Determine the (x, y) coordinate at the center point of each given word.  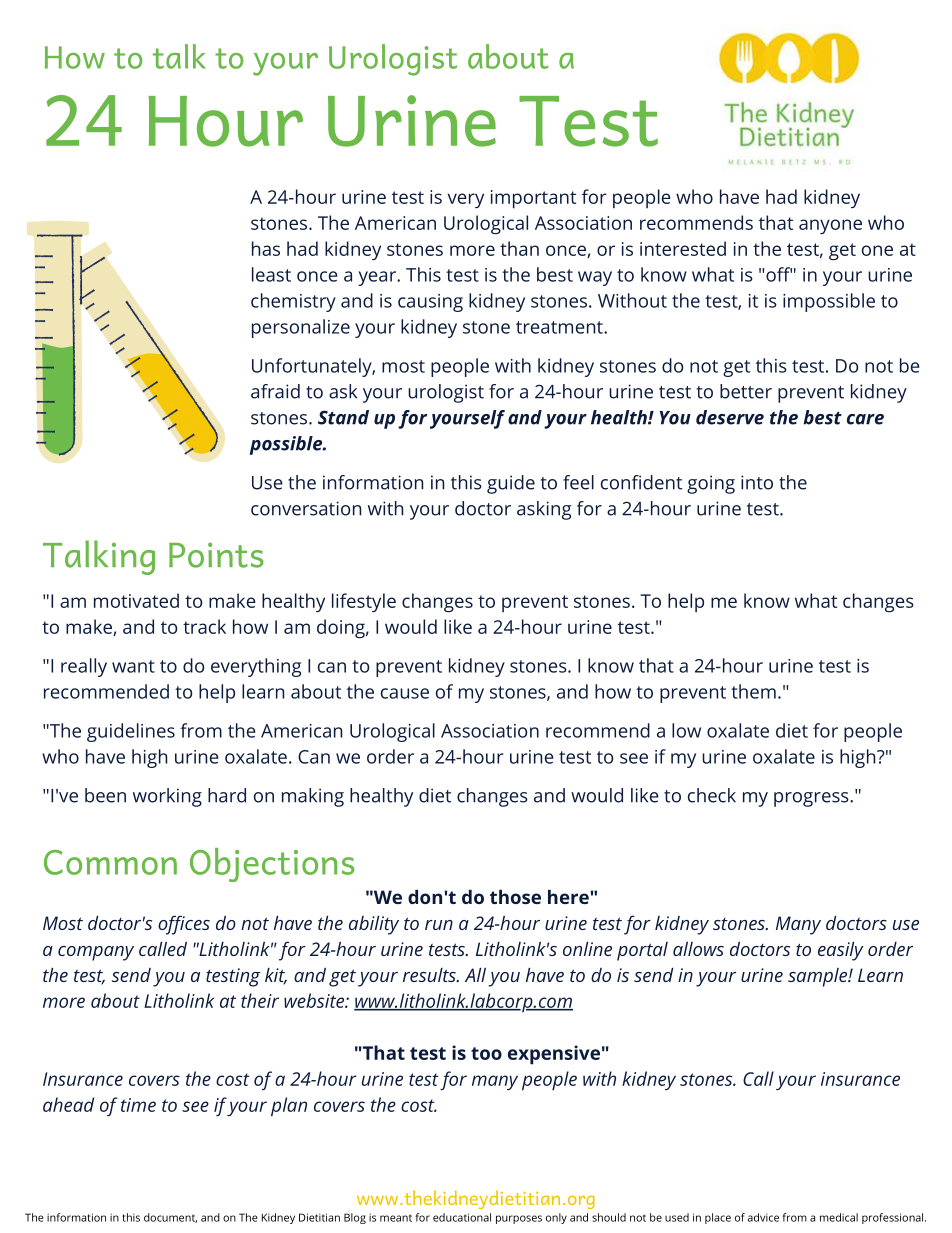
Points (216, 555)
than (519, 248)
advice (763, 1217)
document (170, 1218)
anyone (830, 226)
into (757, 482)
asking (544, 510)
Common (110, 862)
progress (812, 799)
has (266, 248)
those (515, 897)
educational (462, 1217)
